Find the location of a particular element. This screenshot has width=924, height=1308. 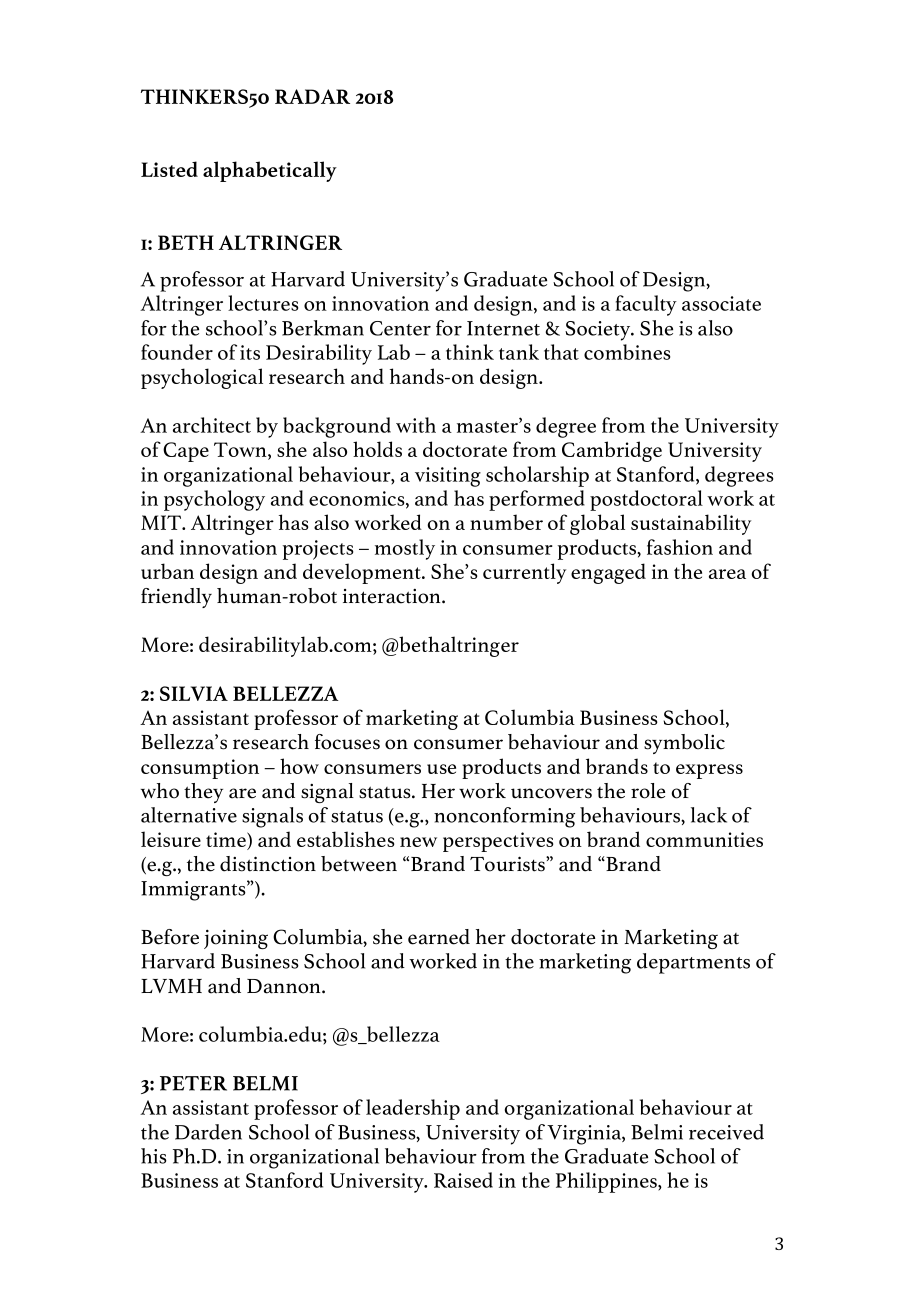

they is located at coordinates (203, 793).
